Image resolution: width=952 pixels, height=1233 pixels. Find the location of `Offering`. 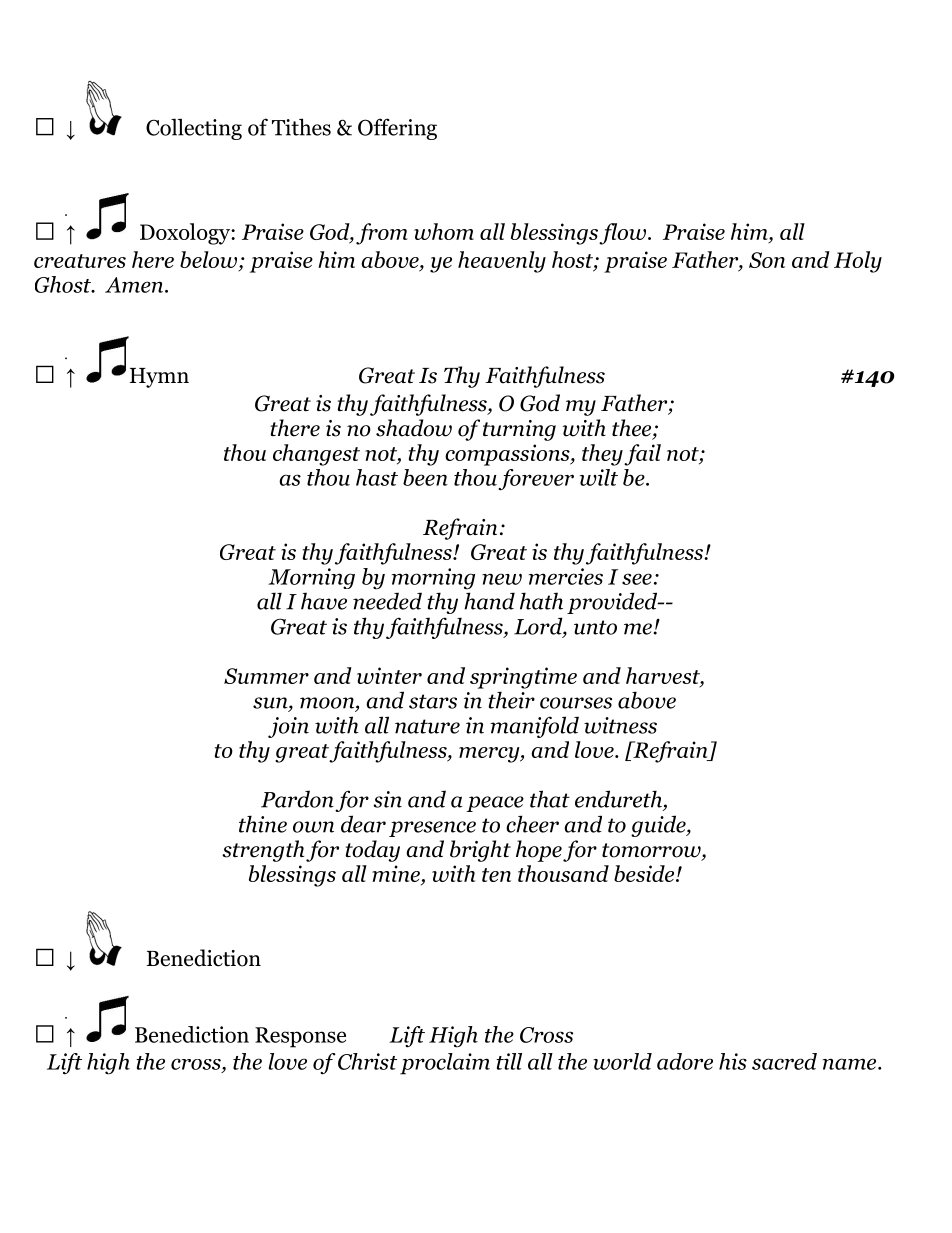

Offering is located at coordinates (397, 129).
